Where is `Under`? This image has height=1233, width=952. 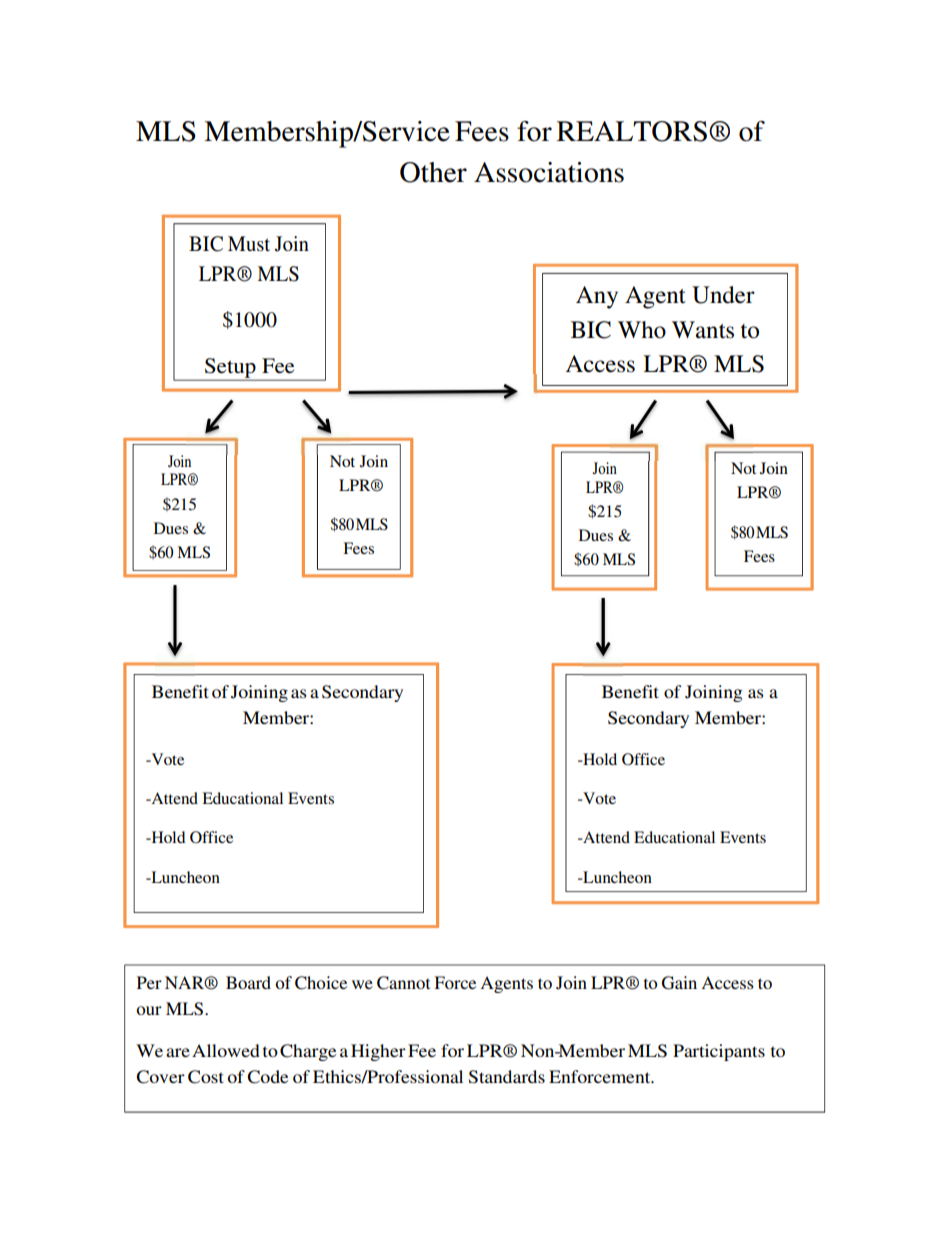 Under is located at coordinates (723, 295).
